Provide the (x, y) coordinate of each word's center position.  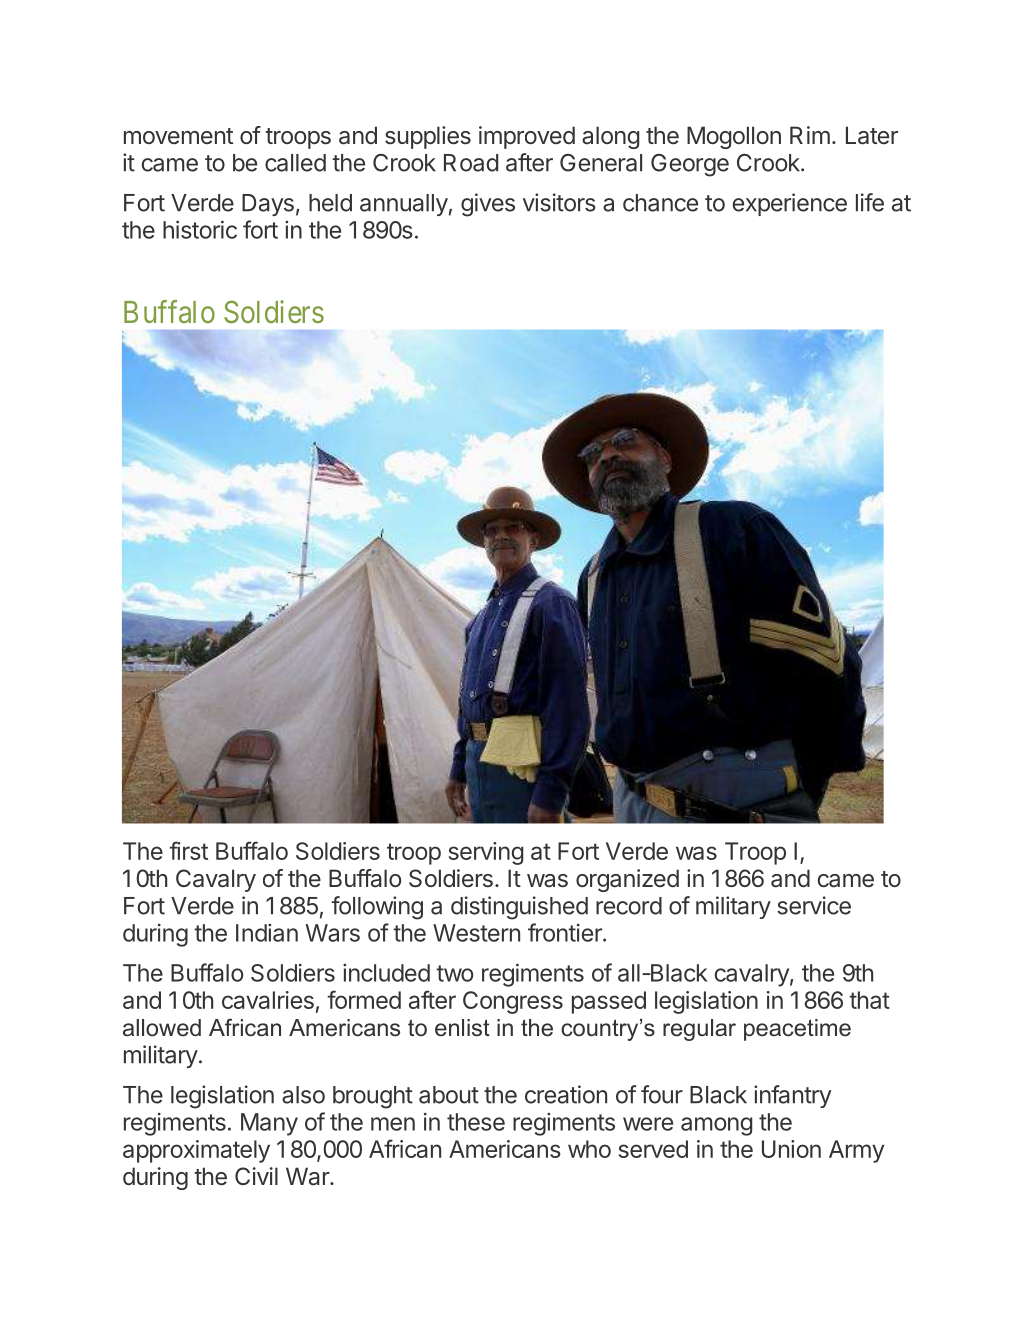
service (814, 905)
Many (269, 1124)
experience (789, 204)
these (476, 1122)
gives (488, 205)
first (188, 850)
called (295, 163)
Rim (810, 135)
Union (791, 1149)
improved (527, 137)
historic (200, 229)
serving (486, 853)
